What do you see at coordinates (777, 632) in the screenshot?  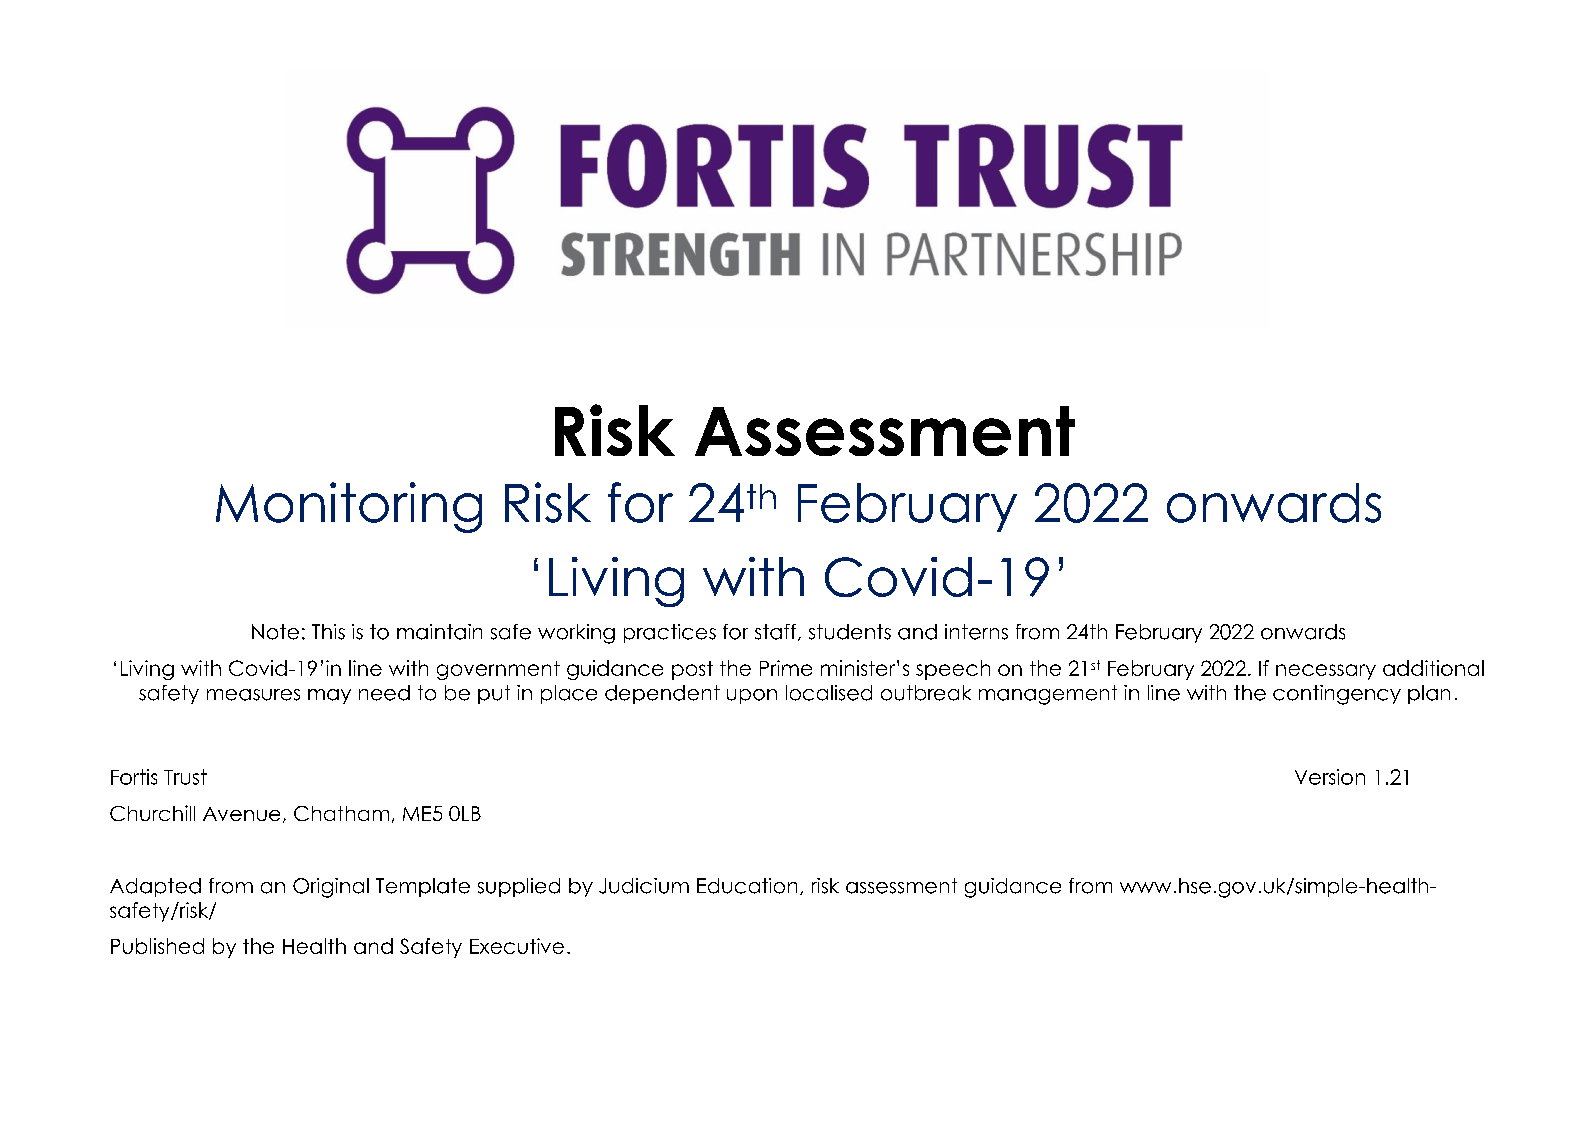 I see `staff` at bounding box center [777, 632].
